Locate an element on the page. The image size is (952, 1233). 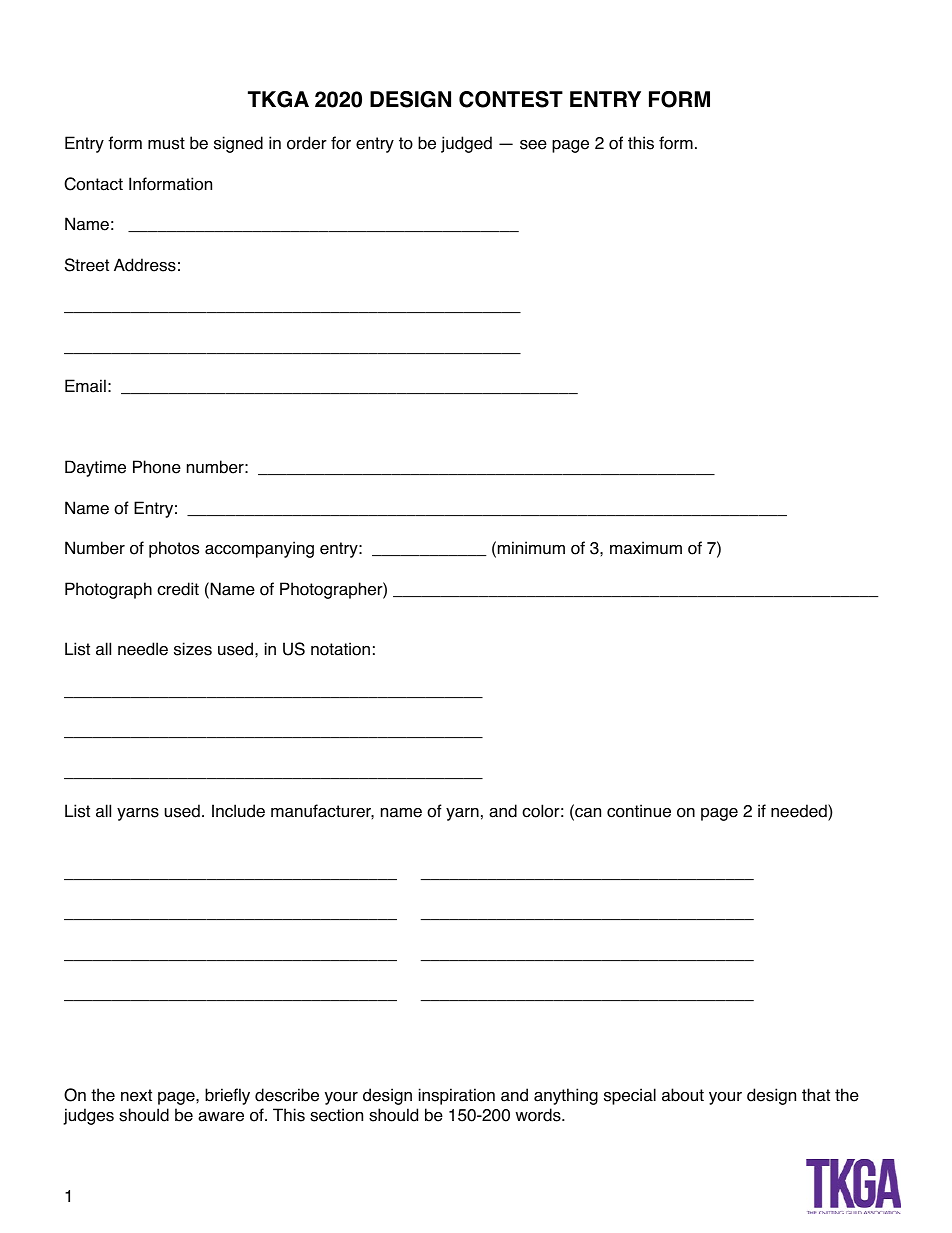
see is located at coordinates (533, 145).
